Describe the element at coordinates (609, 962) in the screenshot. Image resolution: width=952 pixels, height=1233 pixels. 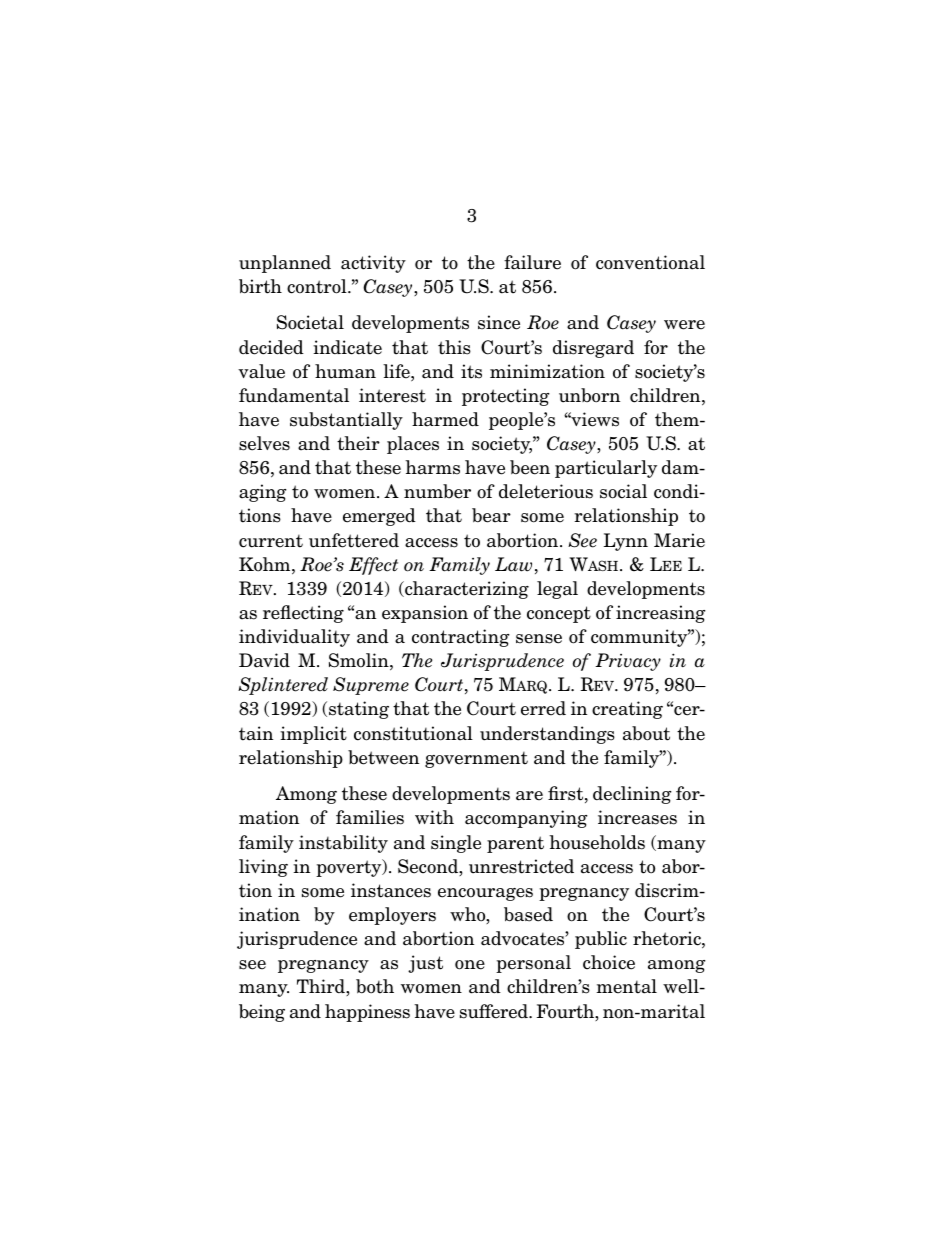
I see `choice` at that location.
